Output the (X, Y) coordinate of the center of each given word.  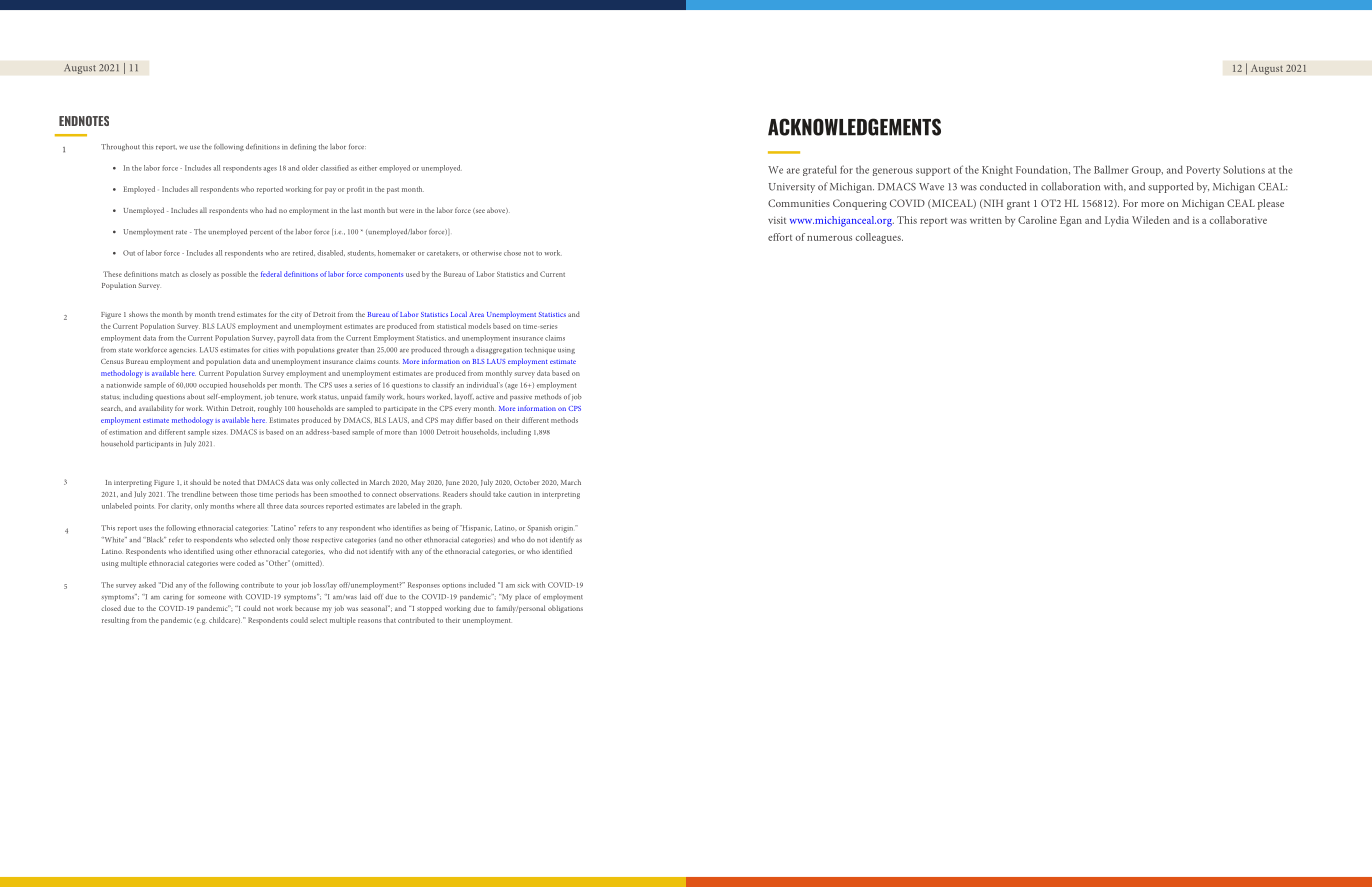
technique (540, 350)
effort (780, 237)
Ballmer (1111, 169)
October (526, 482)
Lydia (1117, 221)
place (523, 597)
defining (303, 147)
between (225, 494)
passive (521, 397)
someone (212, 597)
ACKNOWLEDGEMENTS (854, 127)
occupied (213, 386)
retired (304, 253)
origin (565, 529)
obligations (565, 609)
